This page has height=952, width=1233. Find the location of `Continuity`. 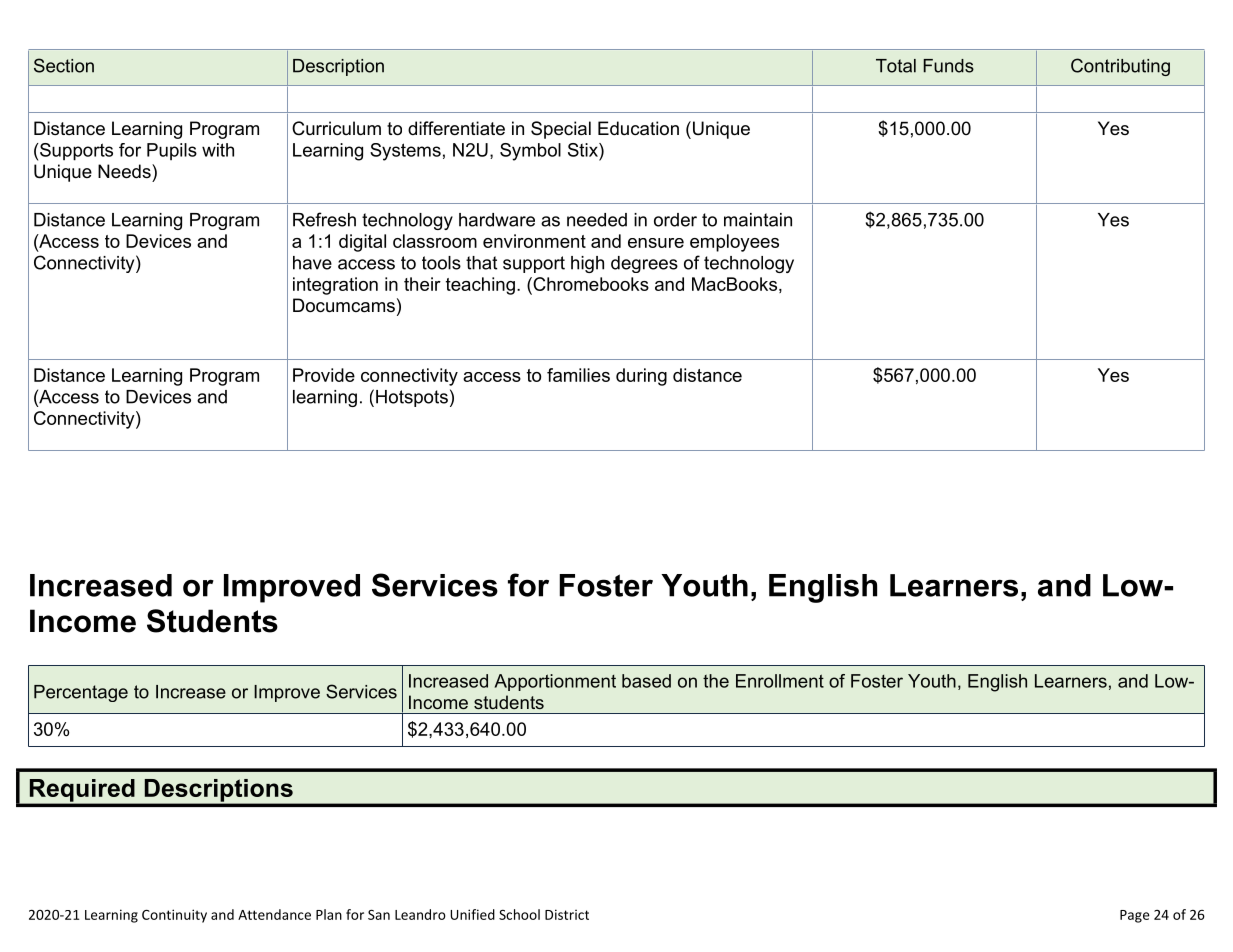

Continuity is located at coordinates (174, 916).
